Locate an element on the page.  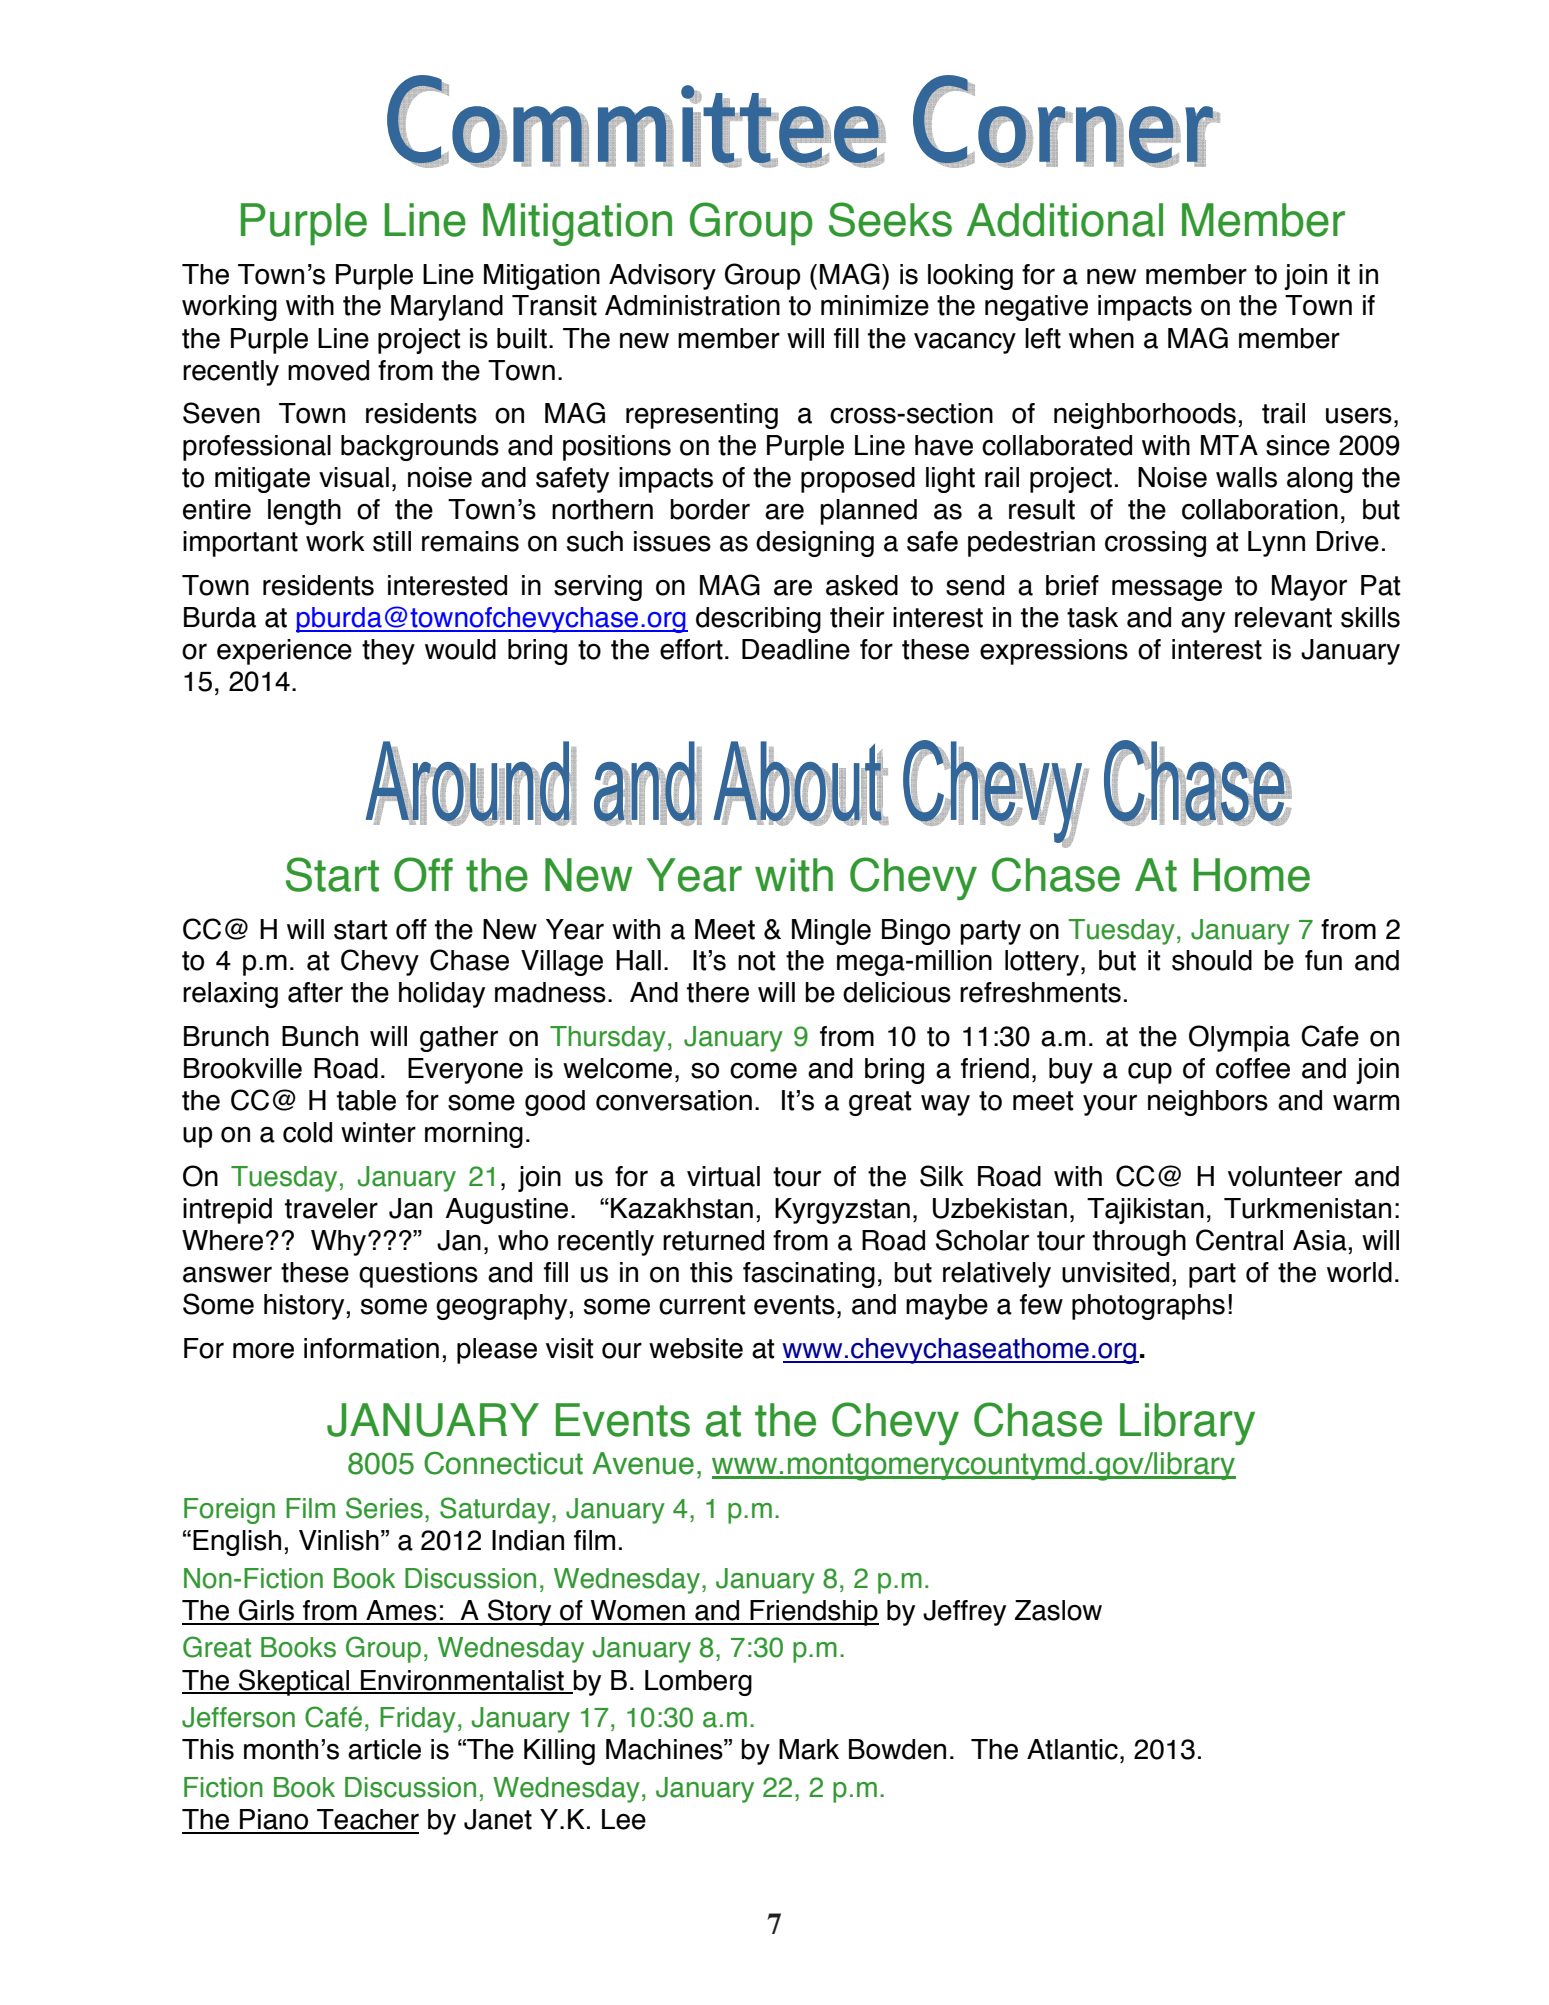
Bunch is located at coordinates (320, 1036).
